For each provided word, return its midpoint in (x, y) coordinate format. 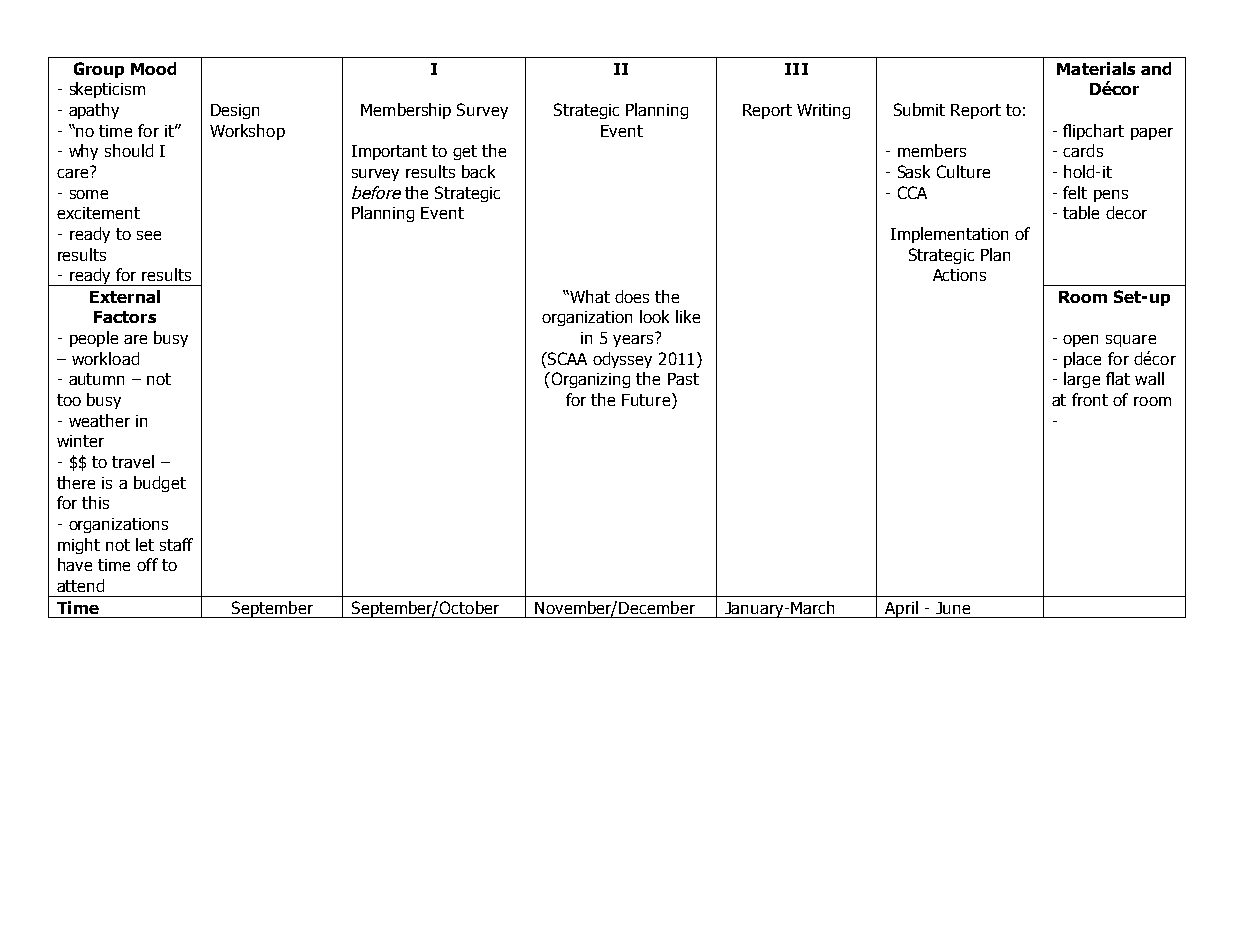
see (149, 235)
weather (99, 420)
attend (80, 585)
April (901, 609)
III (796, 69)
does (632, 296)
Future (646, 400)
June (953, 608)
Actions (959, 275)
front (1090, 399)
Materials (1096, 68)
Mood (153, 68)
